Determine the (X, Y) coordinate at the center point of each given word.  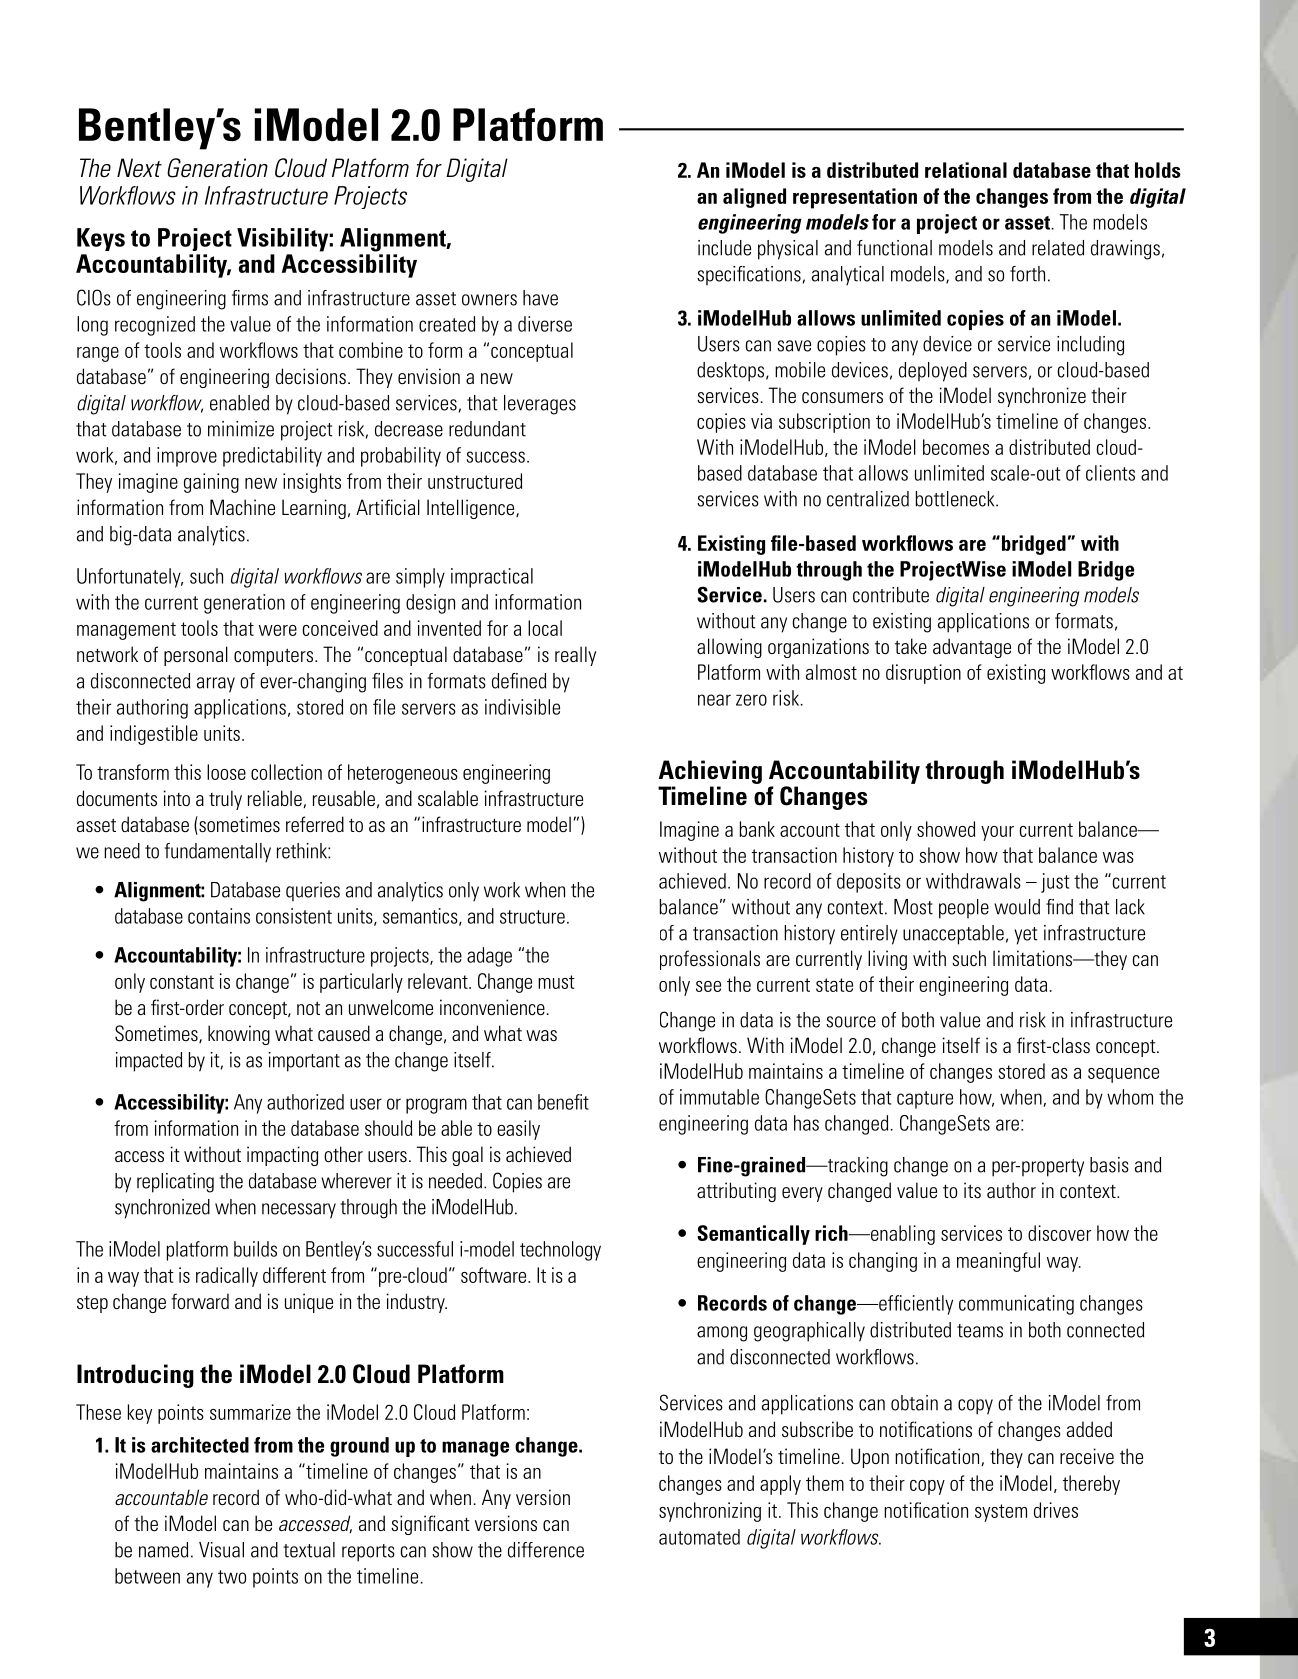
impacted (149, 1062)
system (1001, 1513)
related (1058, 248)
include (724, 248)
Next (139, 168)
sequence (1123, 1075)
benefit (563, 1102)
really (575, 656)
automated (699, 1537)
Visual (221, 1550)
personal (196, 656)
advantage (972, 648)
